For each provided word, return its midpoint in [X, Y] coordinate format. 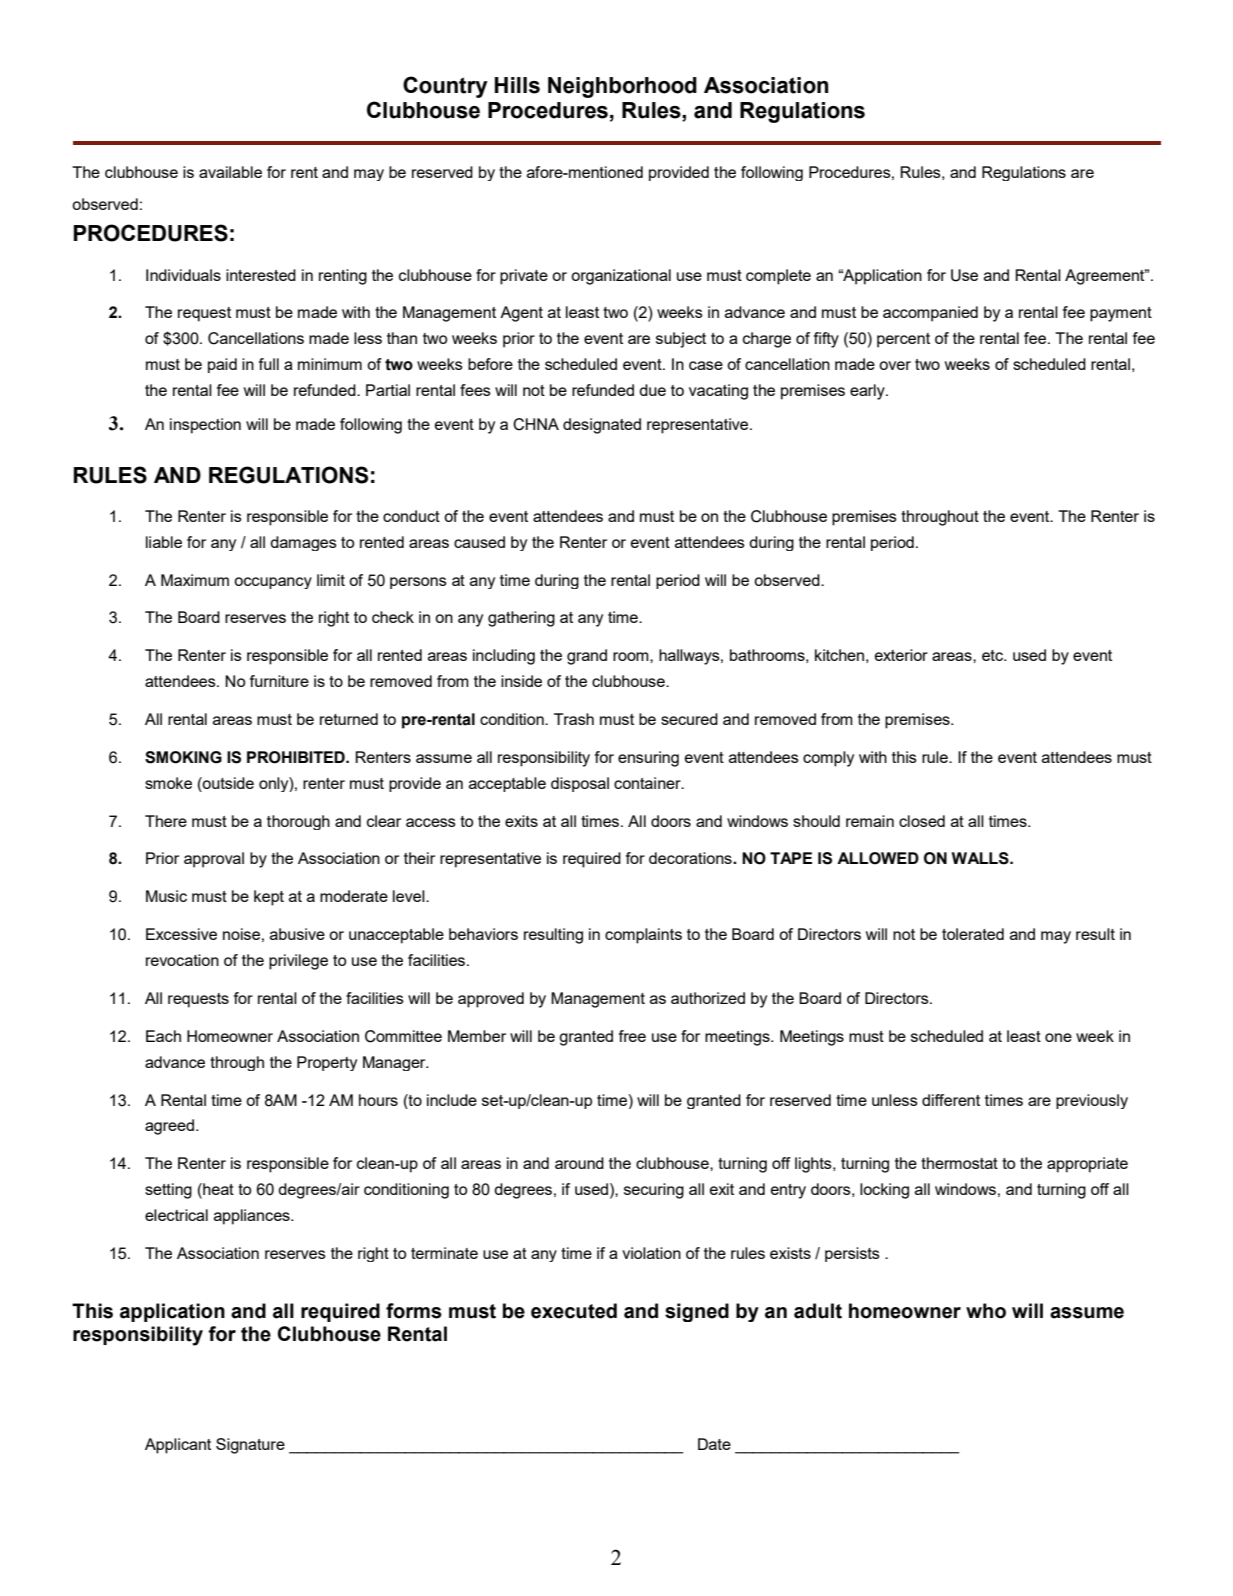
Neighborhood [622, 87]
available [230, 172]
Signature [250, 1446]
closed [922, 821]
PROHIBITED [297, 757]
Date [714, 1444]
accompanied [930, 314]
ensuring [648, 759]
